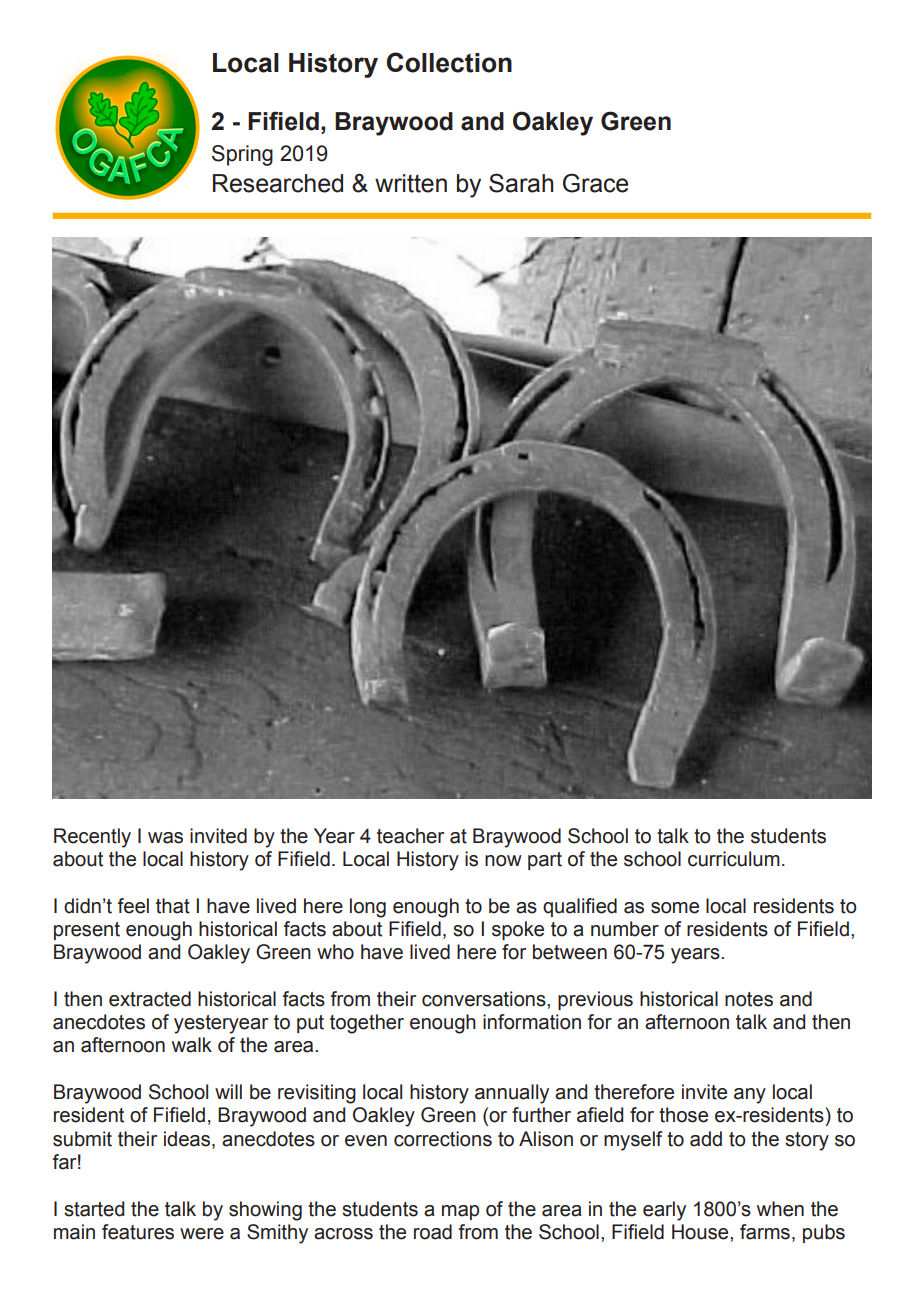 The image size is (924, 1308). Describe the element at coordinates (242, 155) in the image. I see `Spring` at that location.
